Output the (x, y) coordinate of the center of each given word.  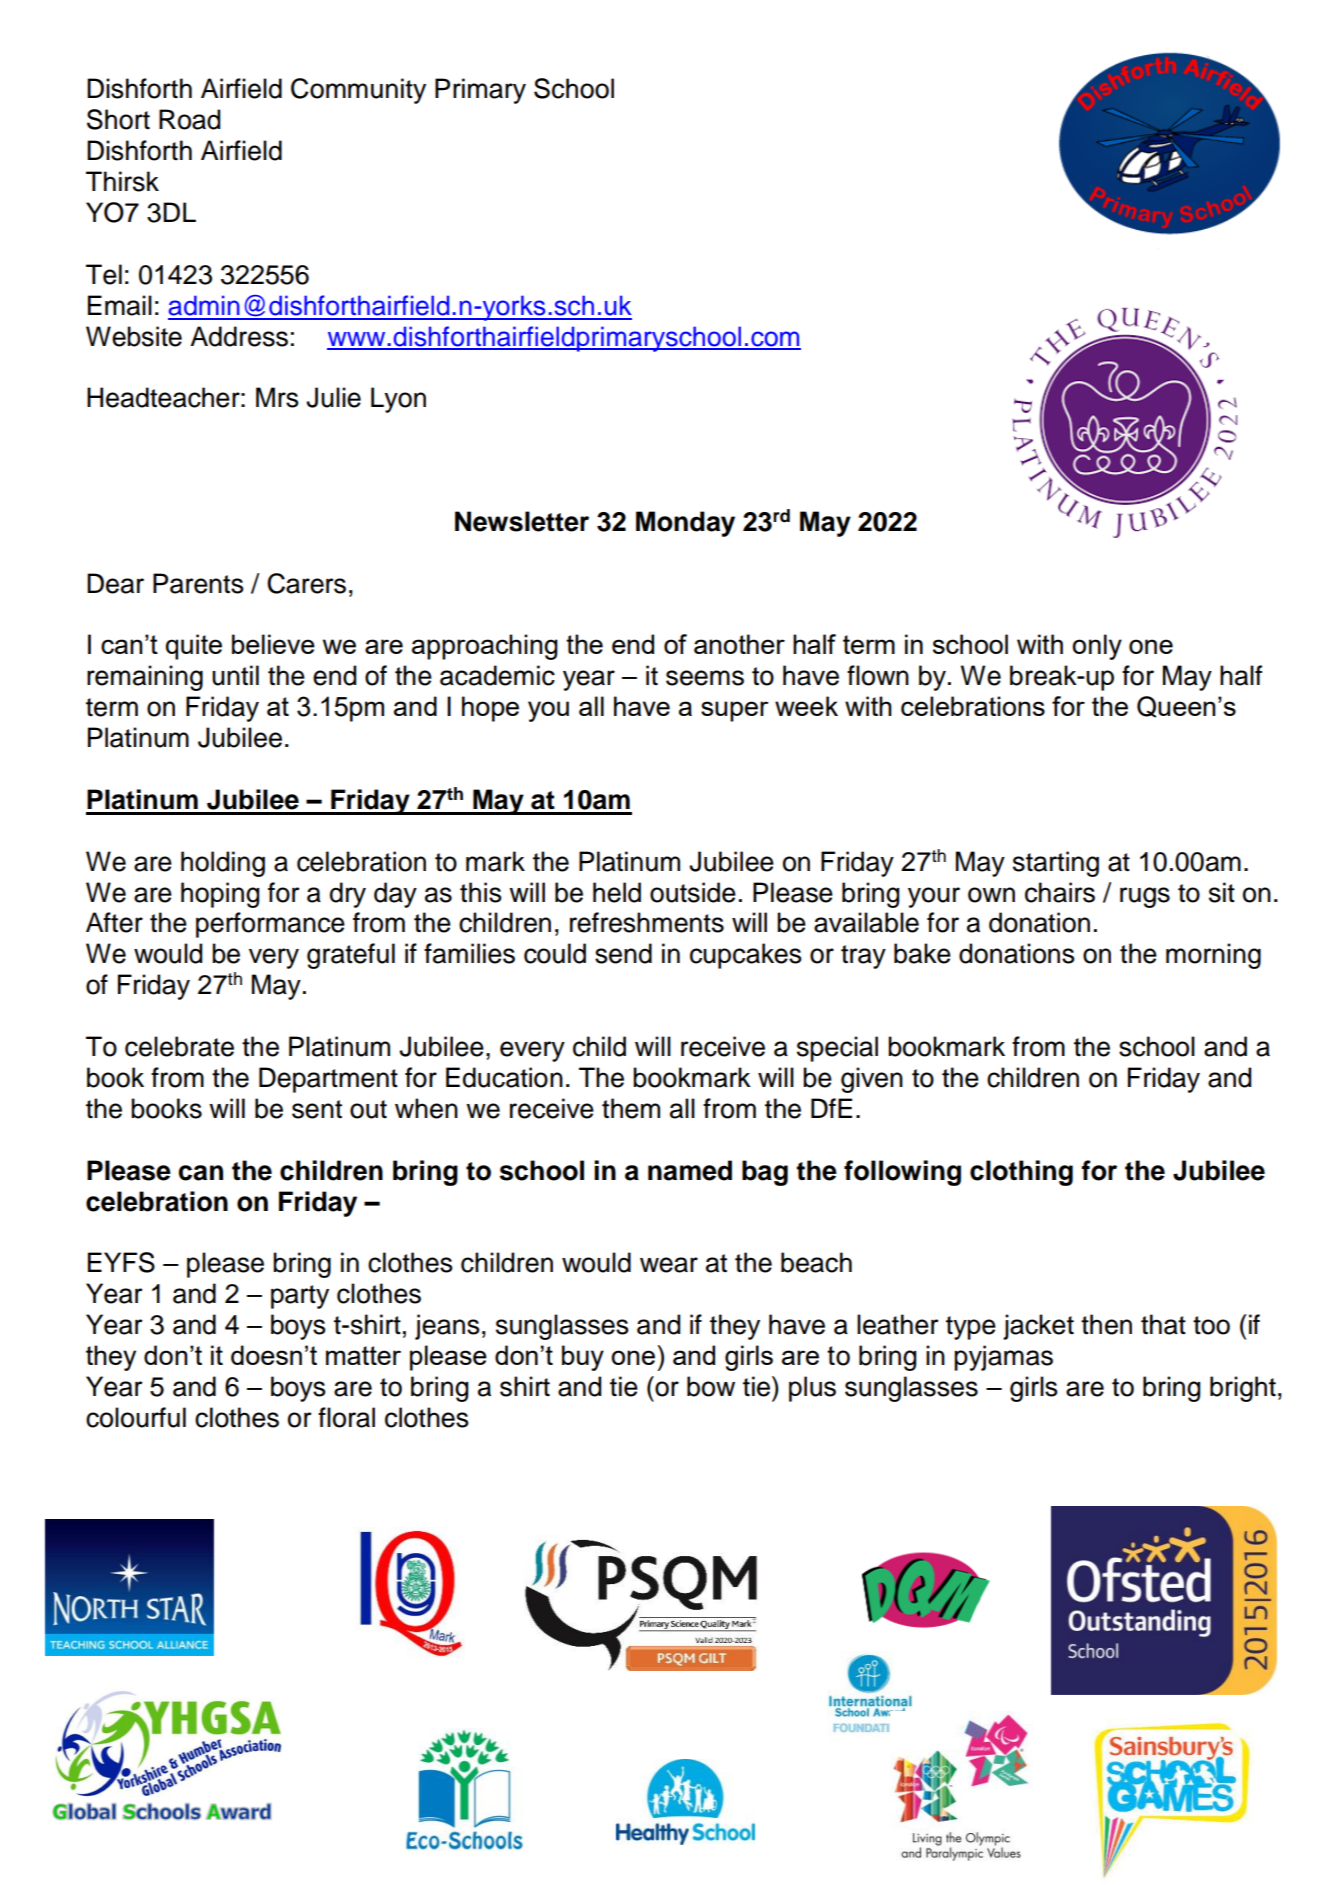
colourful (136, 1417)
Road (189, 119)
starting (1056, 864)
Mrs (277, 397)
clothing (1021, 1173)
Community (358, 91)
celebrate (179, 1046)
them (631, 1108)
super (735, 711)
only (1097, 647)
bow (711, 1386)
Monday (685, 524)
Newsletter (522, 521)
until (235, 675)
